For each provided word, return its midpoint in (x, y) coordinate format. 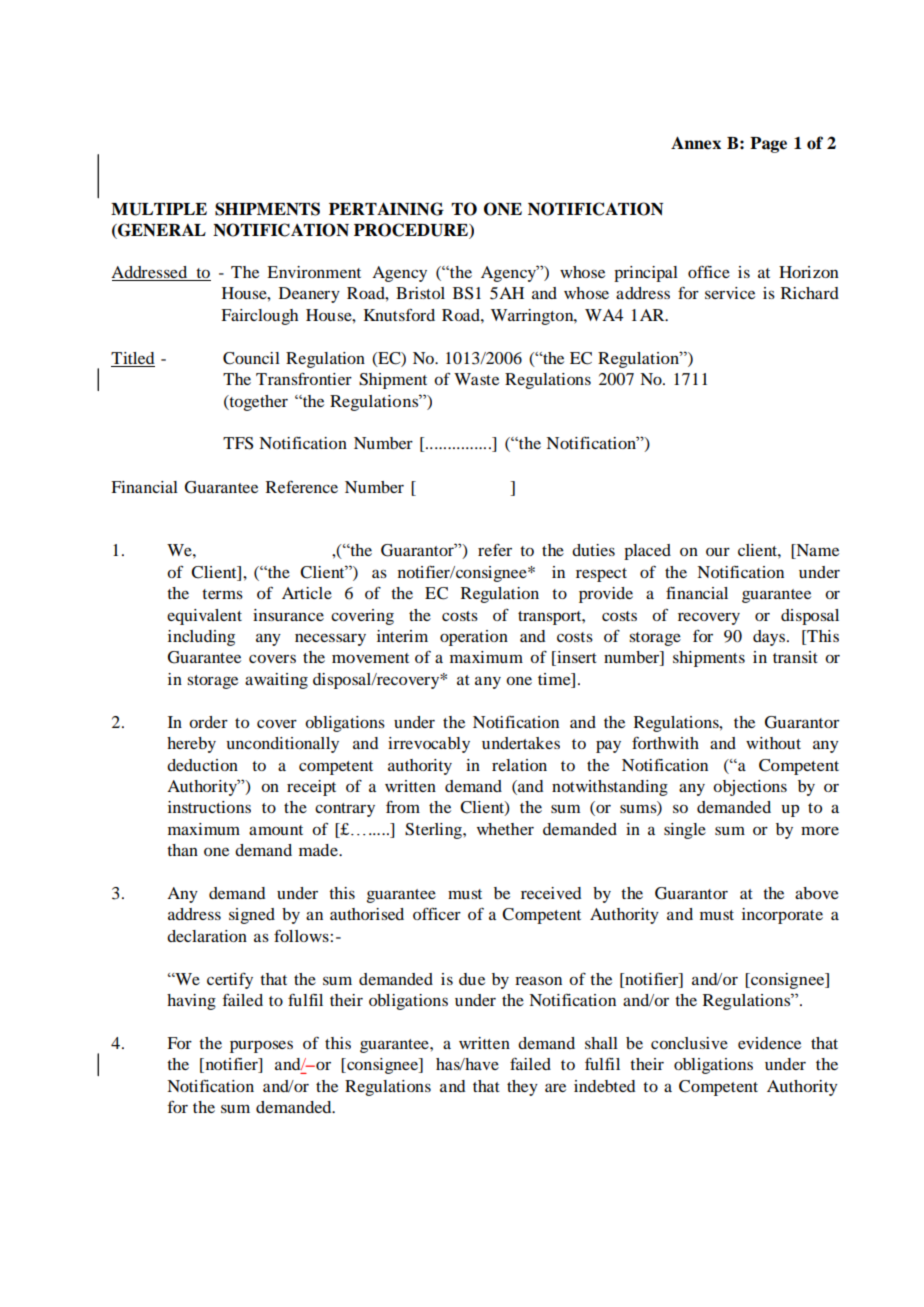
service (730, 293)
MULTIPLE (159, 209)
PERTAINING (386, 209)
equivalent (204, 617)
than (182, 850)
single (685, 831)
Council (251, 358)
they (522, 1088)
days (770, 638)
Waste (476, 379)
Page (768, 145)
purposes (261, 1046)
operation (474, 638)
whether (505, 829)
